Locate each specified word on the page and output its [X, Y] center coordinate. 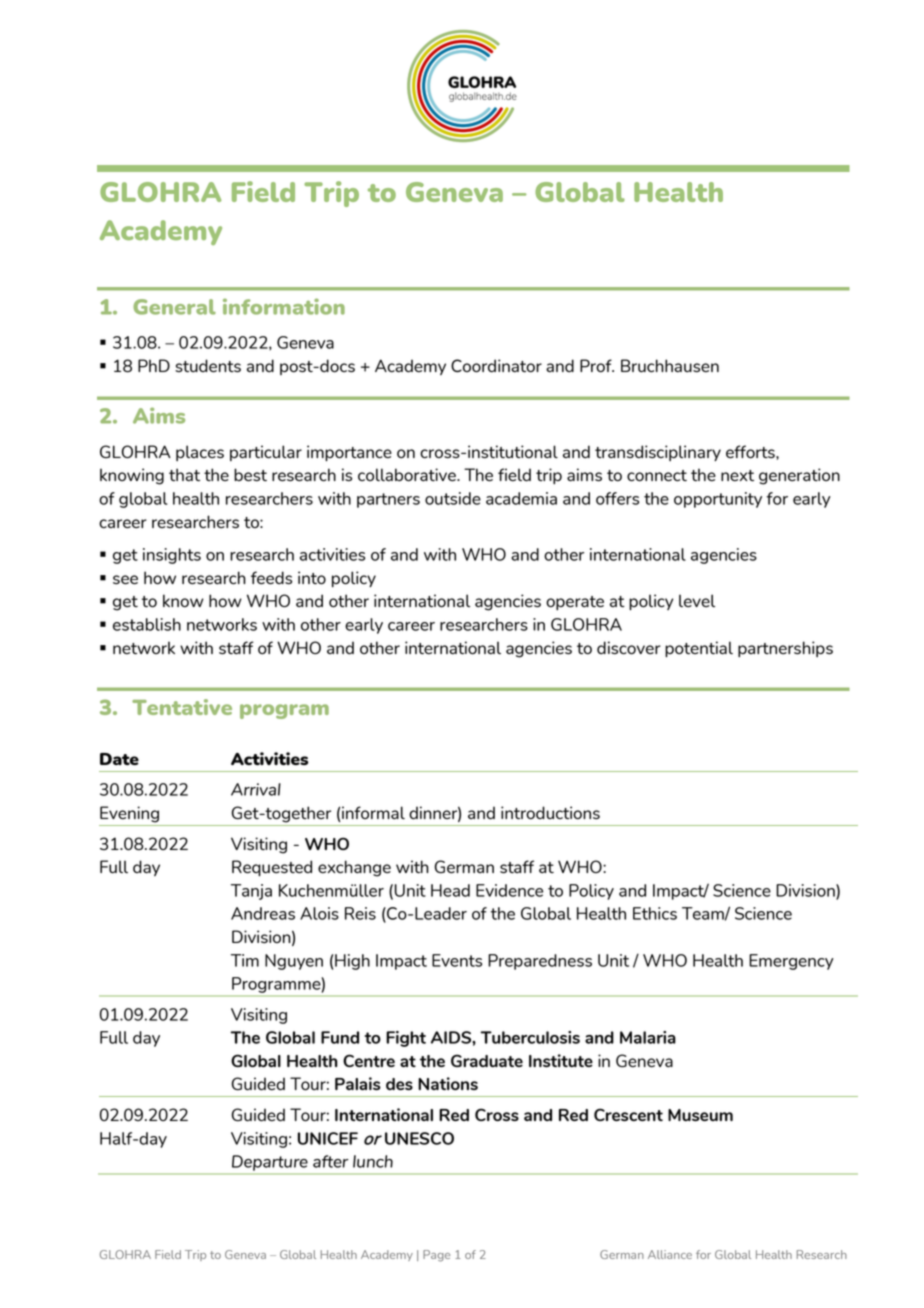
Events [457, 960]
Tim [245, 960]
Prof [597, 365]
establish [147, 624]
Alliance [670, 1254]
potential [699, 649]
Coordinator [496, 366]
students [208, 366]
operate [575, 603]
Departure [270, 1163]
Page [436, 1256]
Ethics [655, 913]
